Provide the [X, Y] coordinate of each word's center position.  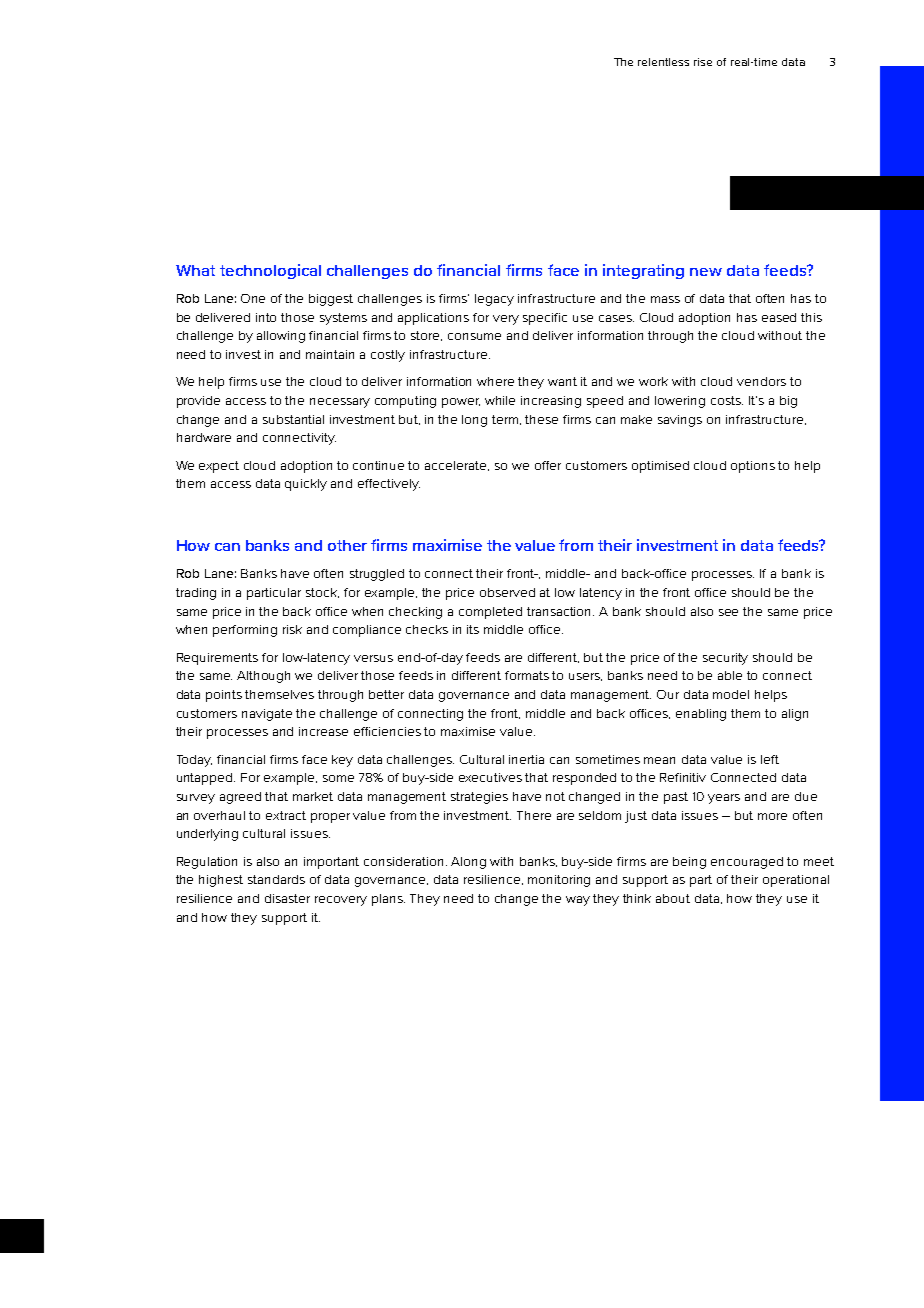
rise [703, 62]
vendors [761, 381]
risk [292, 629]
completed [490, 613]
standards [276, 879]
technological [270, 271]
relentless [663, 62]
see [728, 612]
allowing [281, 337]
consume [474, 336]
